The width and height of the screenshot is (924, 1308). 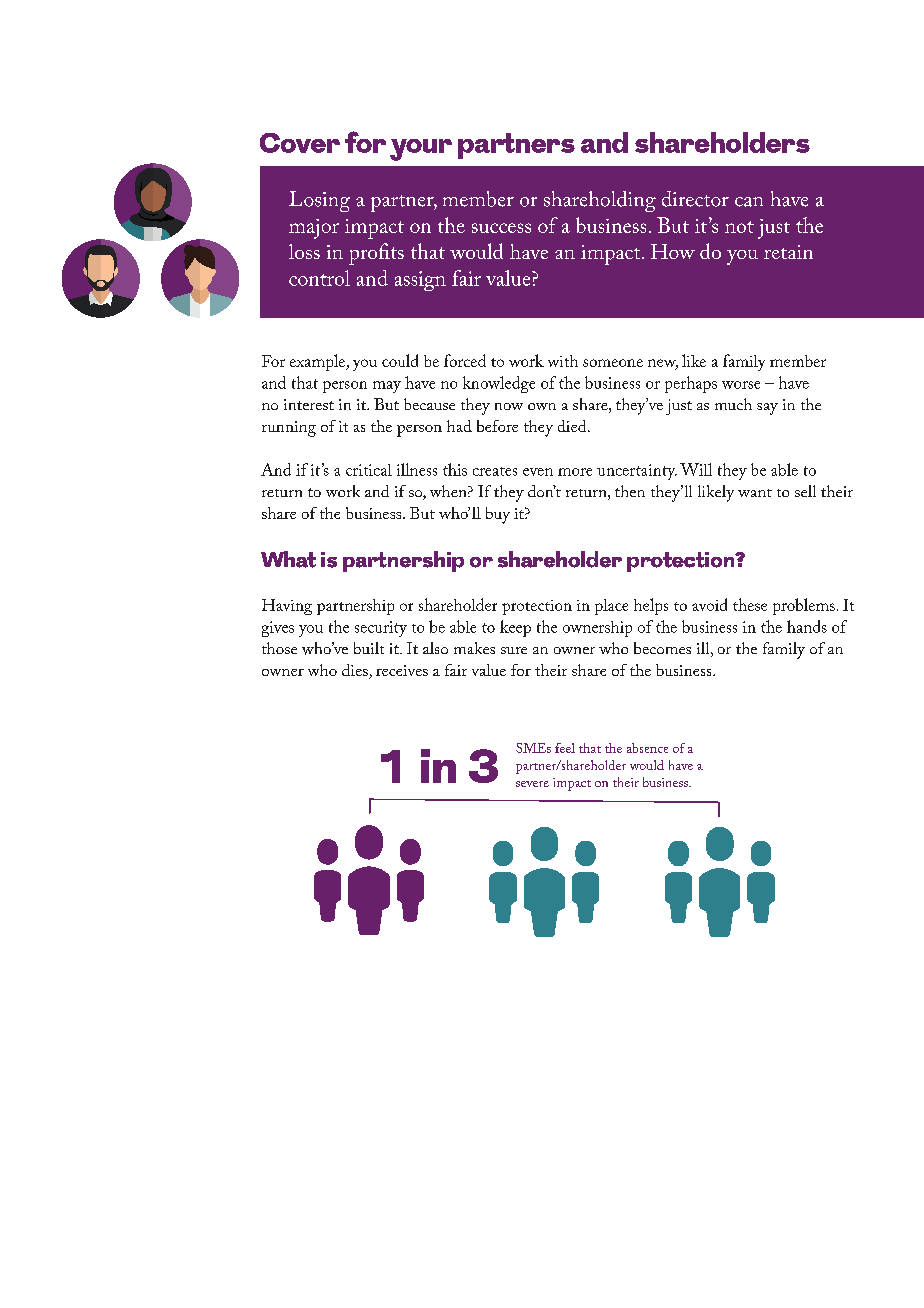 What do you see at coordinates (538, 472) in the screenshot?
I see `even` at bounding box center [538, 472].
